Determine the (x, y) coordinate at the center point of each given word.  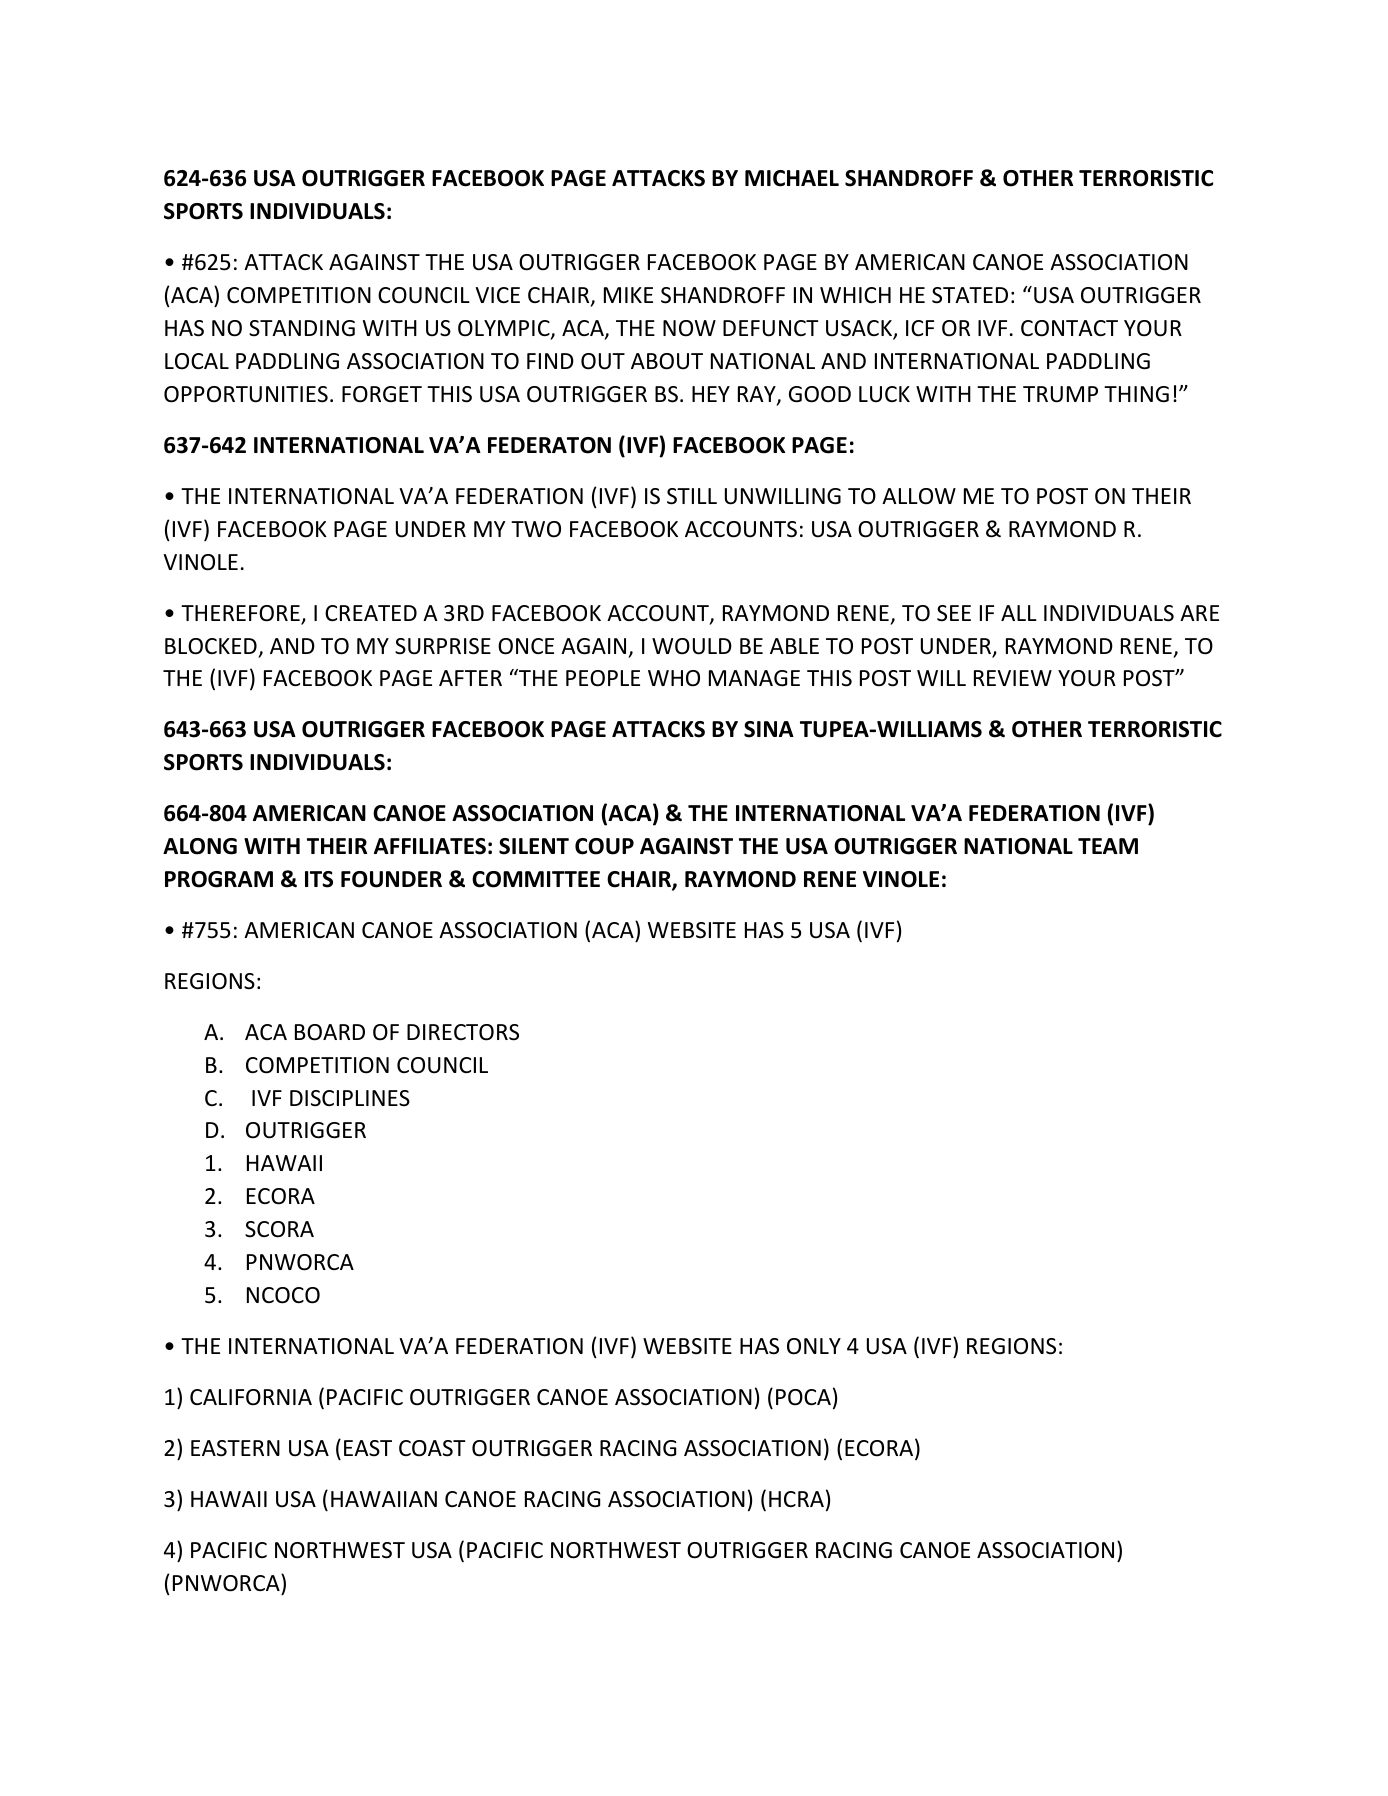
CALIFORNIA (251, 1397)
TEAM (1108, 846)
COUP (604, 846)
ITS (319, 879)
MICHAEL (792, 178)
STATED (970, 295)
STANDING (302, 328)
